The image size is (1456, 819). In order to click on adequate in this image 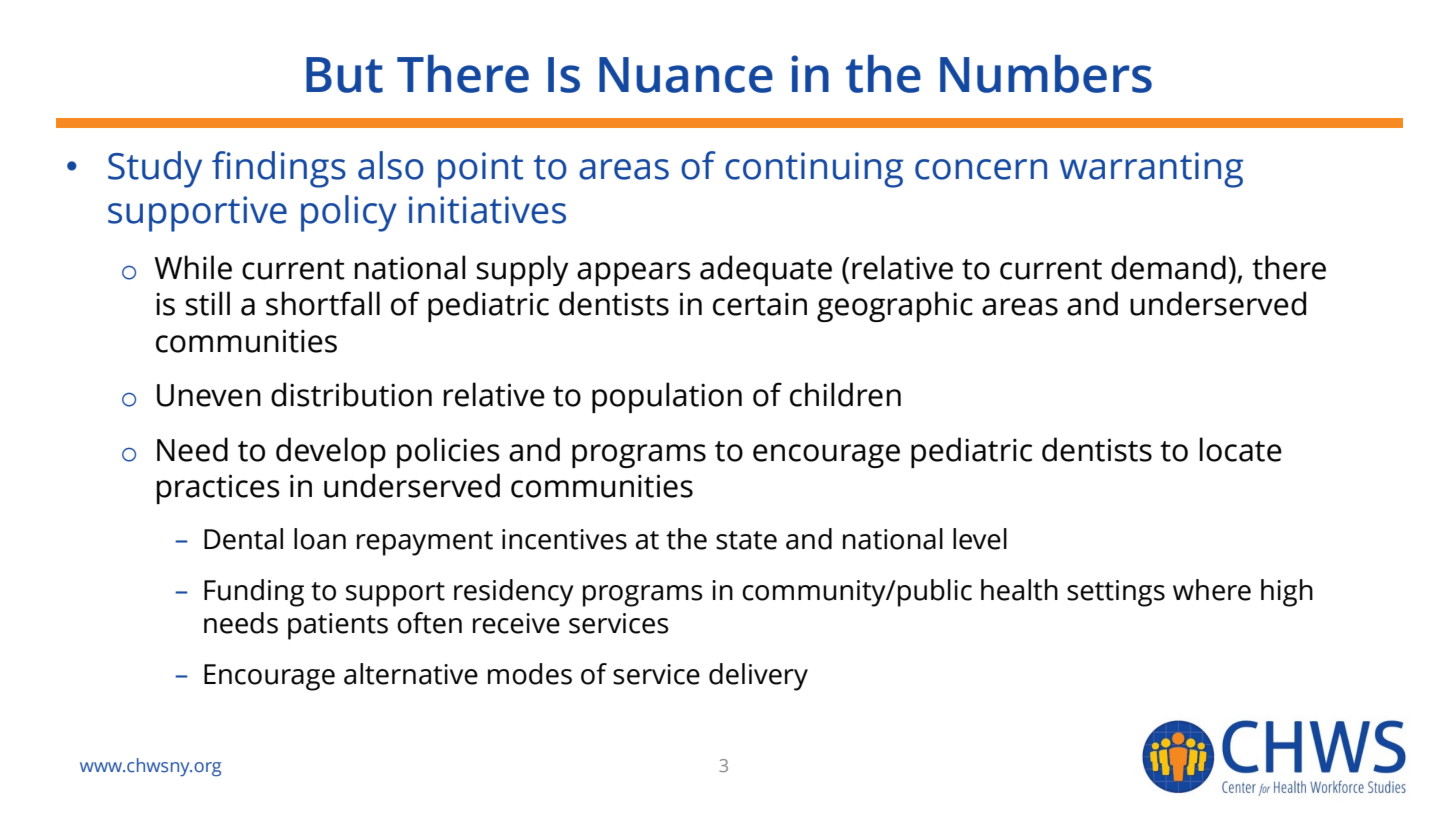, I will do `click(766, 270)`.
